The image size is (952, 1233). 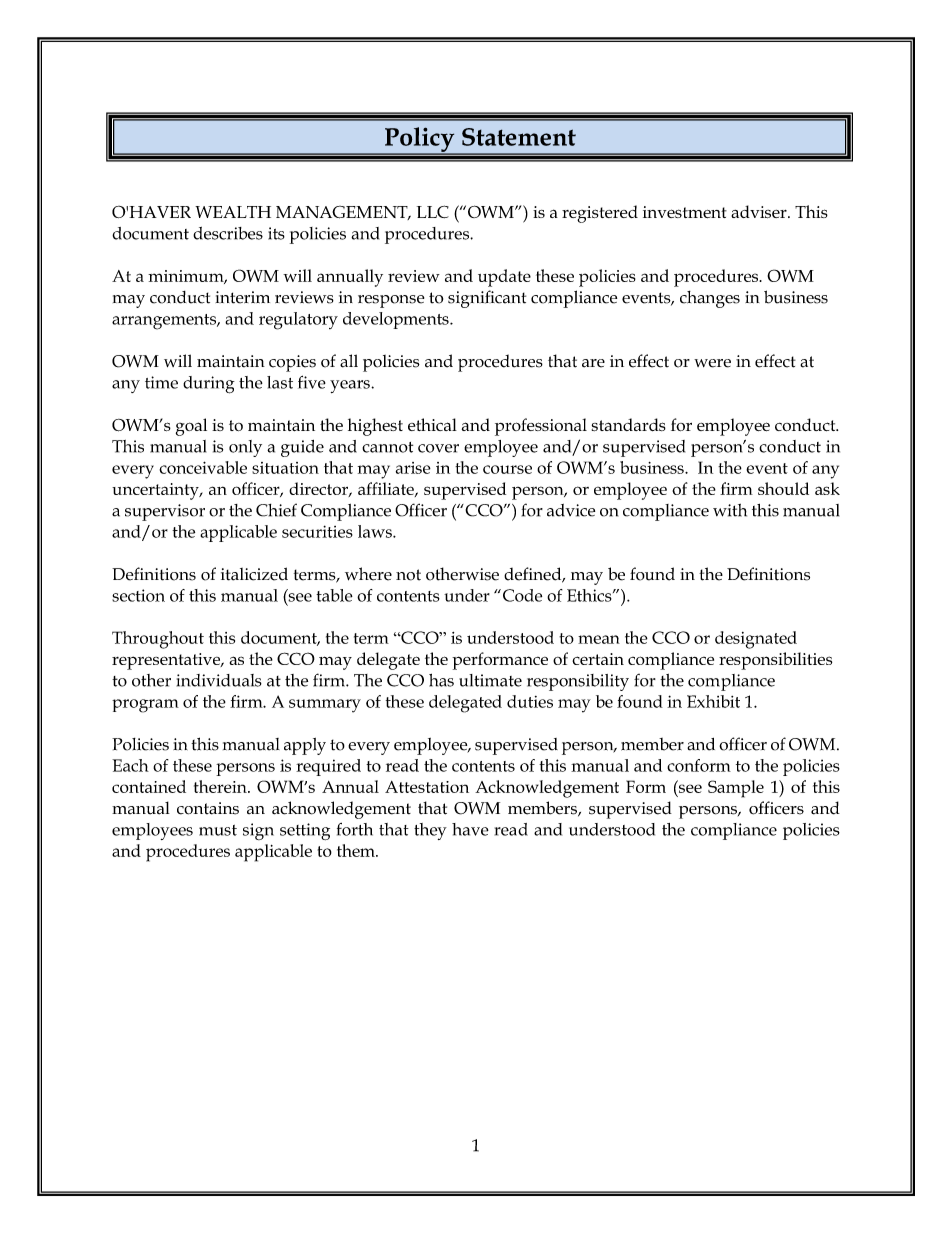 What do you see at coordinates (430, 831) in the page?
I see `they` at bounding box center [430, 831].
